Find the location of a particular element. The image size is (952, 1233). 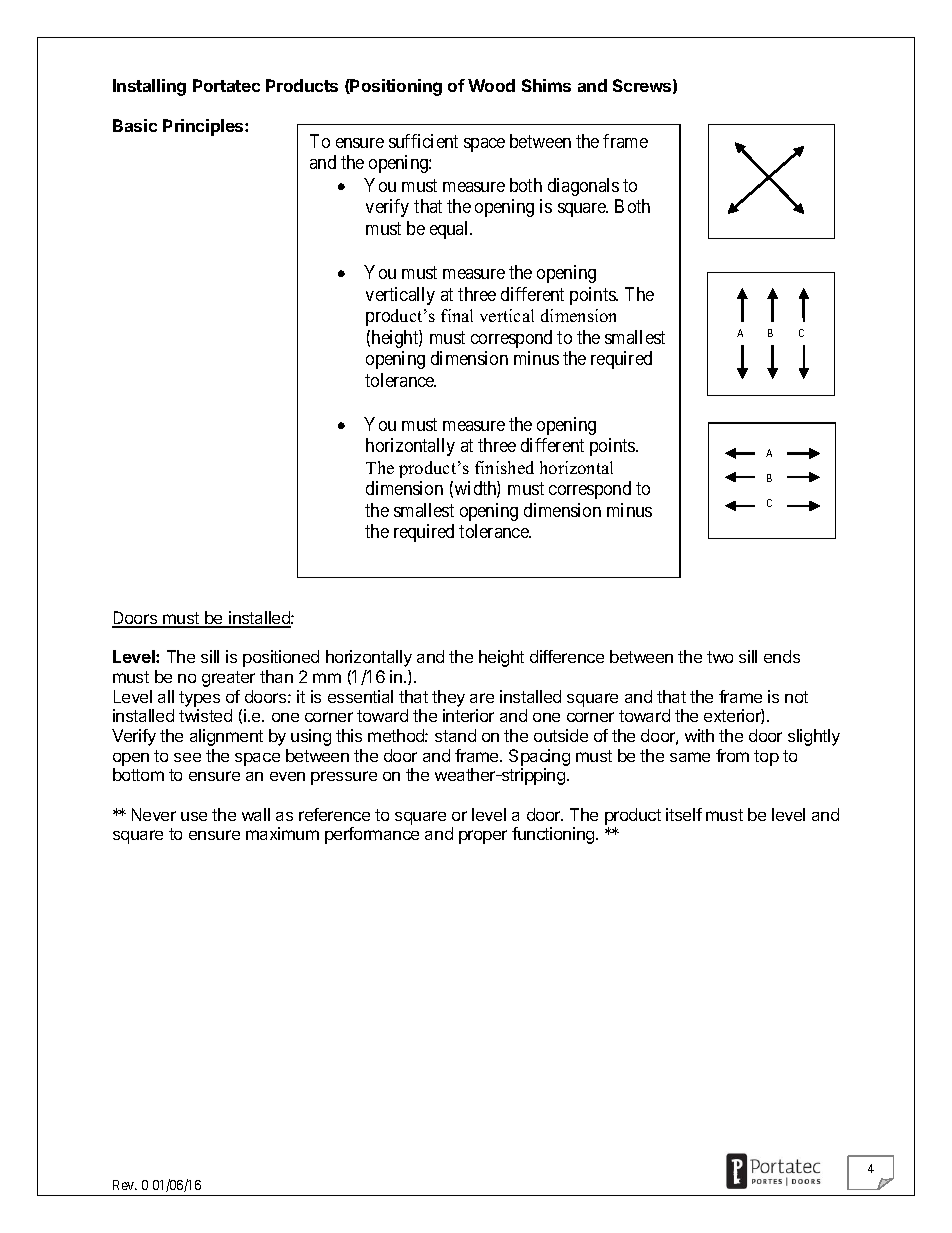

Principles is located at coordinates (204, 127).
